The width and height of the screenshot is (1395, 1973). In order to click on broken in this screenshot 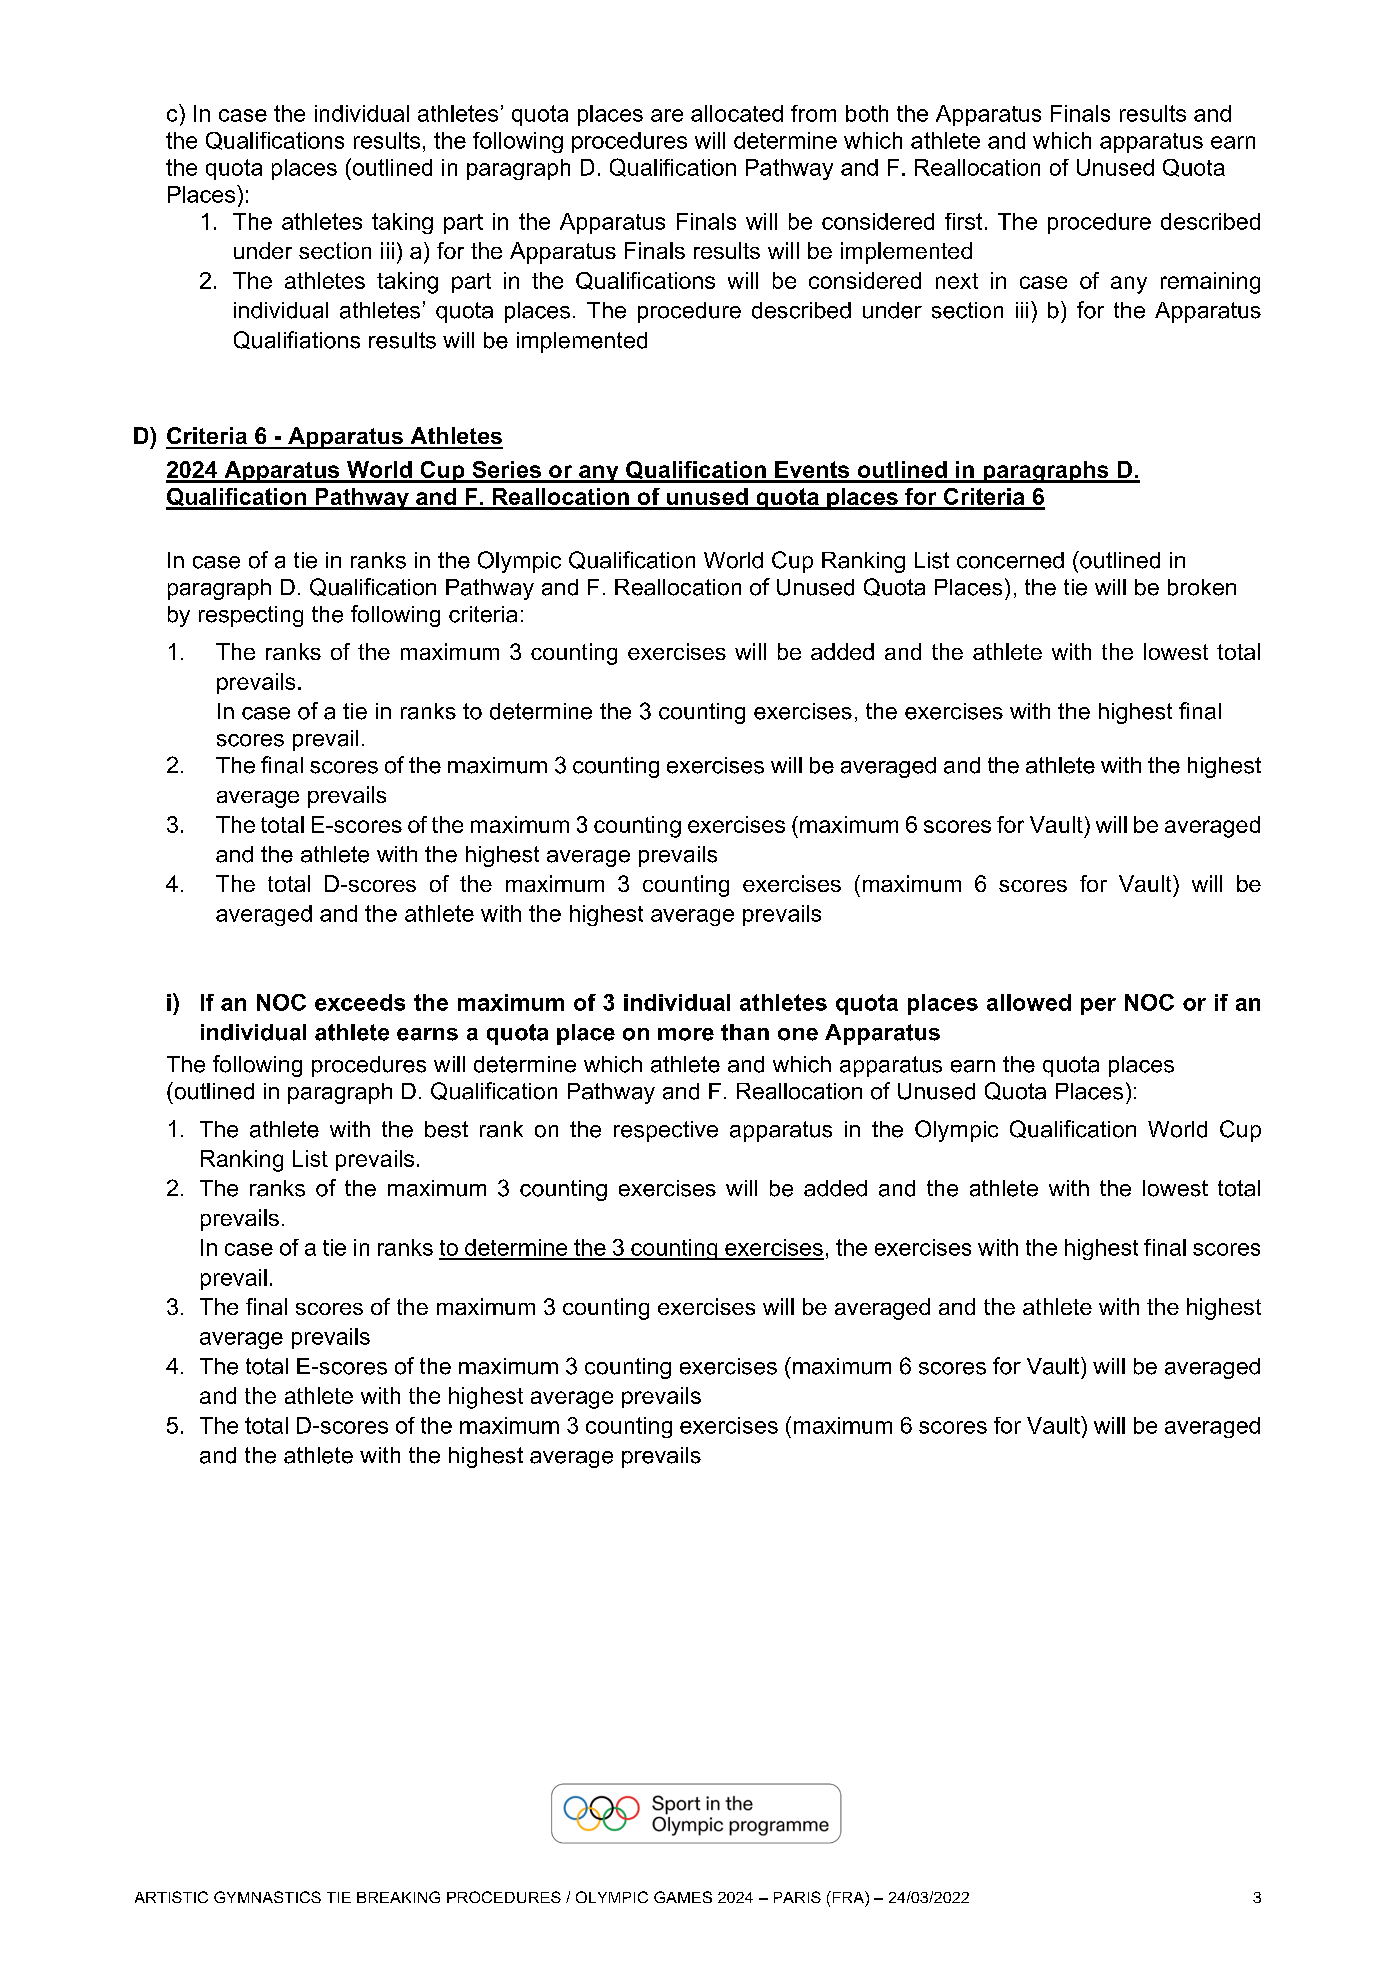, I will do `click(1202, 587)`.
